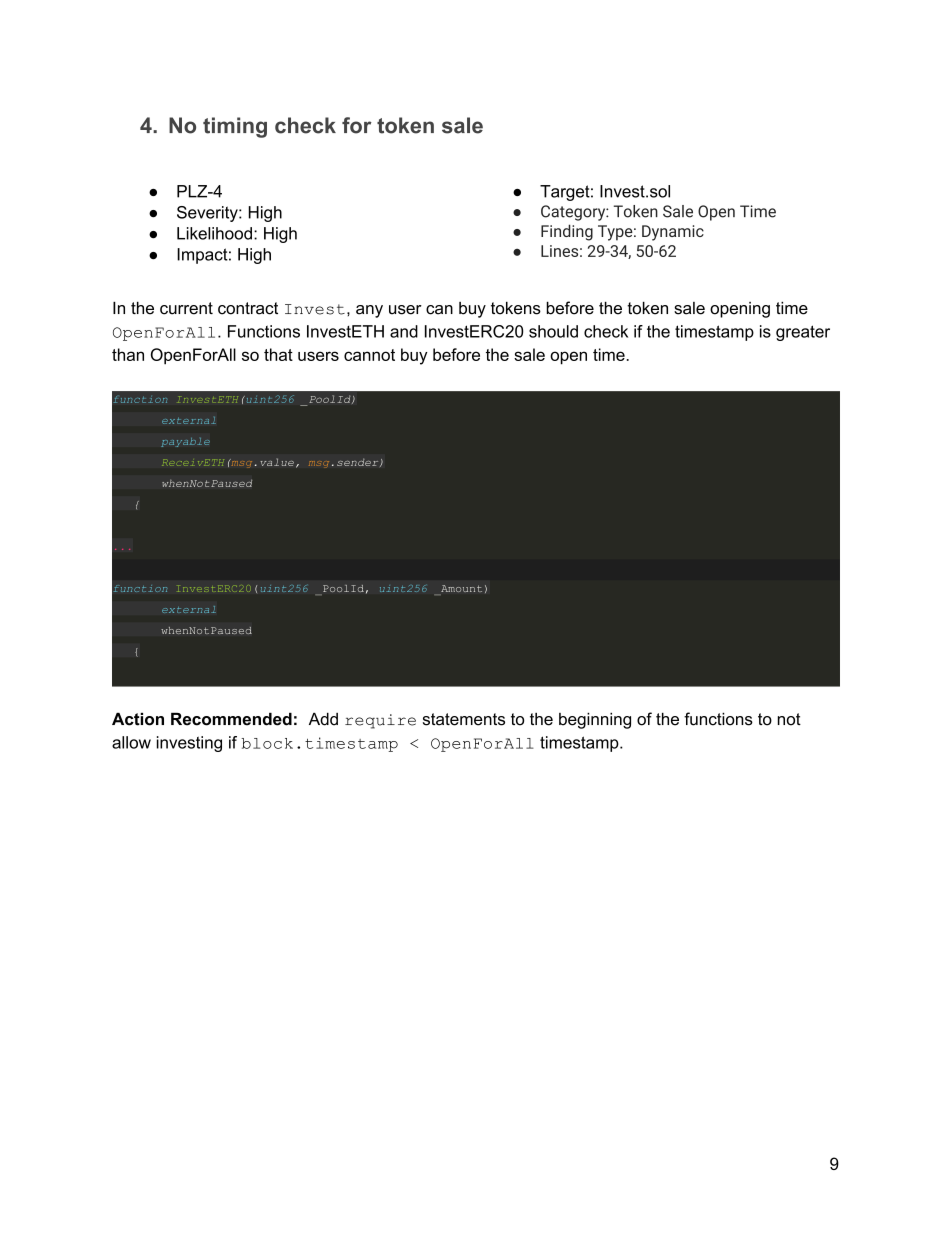 Image resolution: width=952 pixels, height=1233 pixels. Describe the element at coordinates (185, 442) in the screenshot. I see `payable` at that location.
